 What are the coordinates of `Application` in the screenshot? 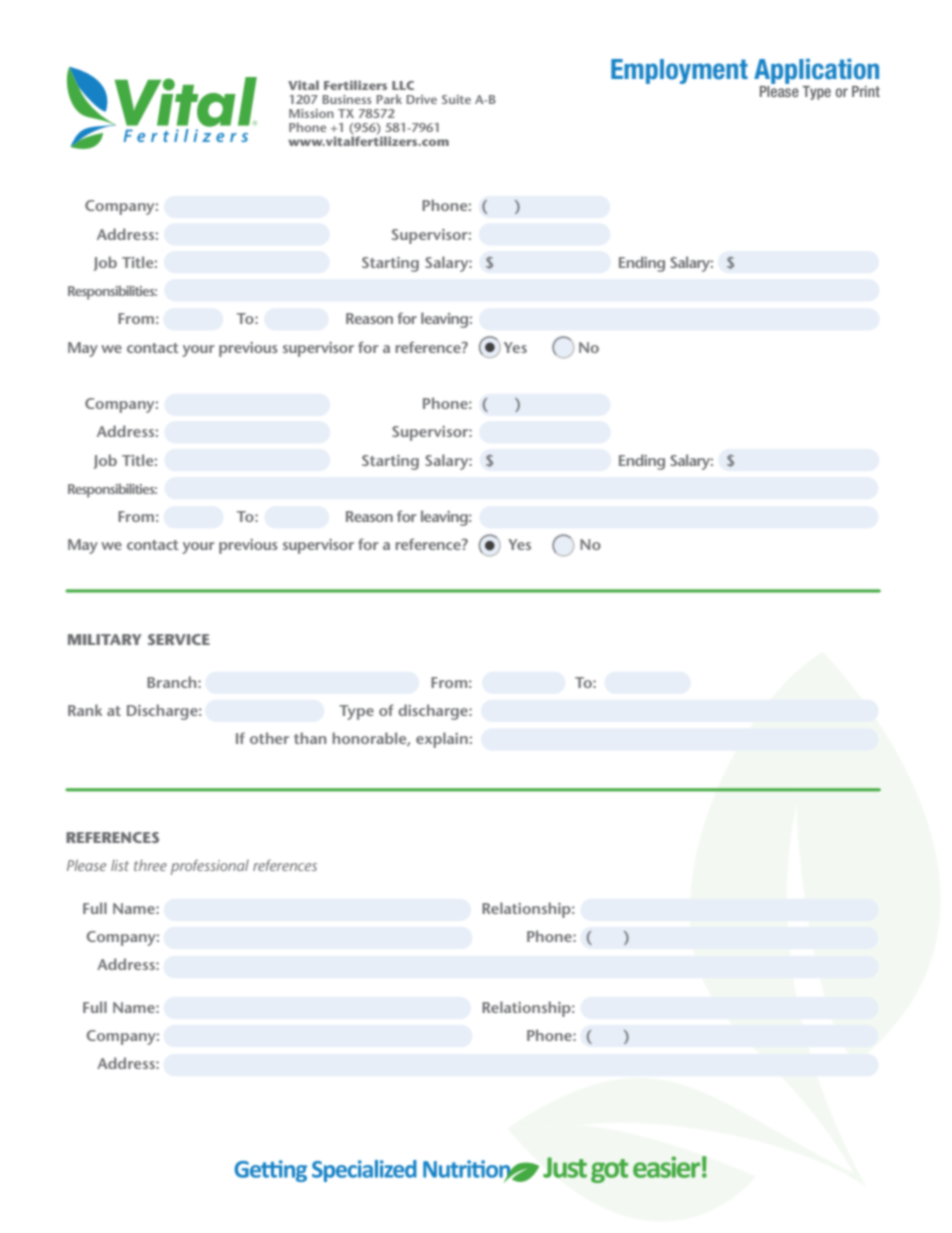 It's located at (816, 71).
